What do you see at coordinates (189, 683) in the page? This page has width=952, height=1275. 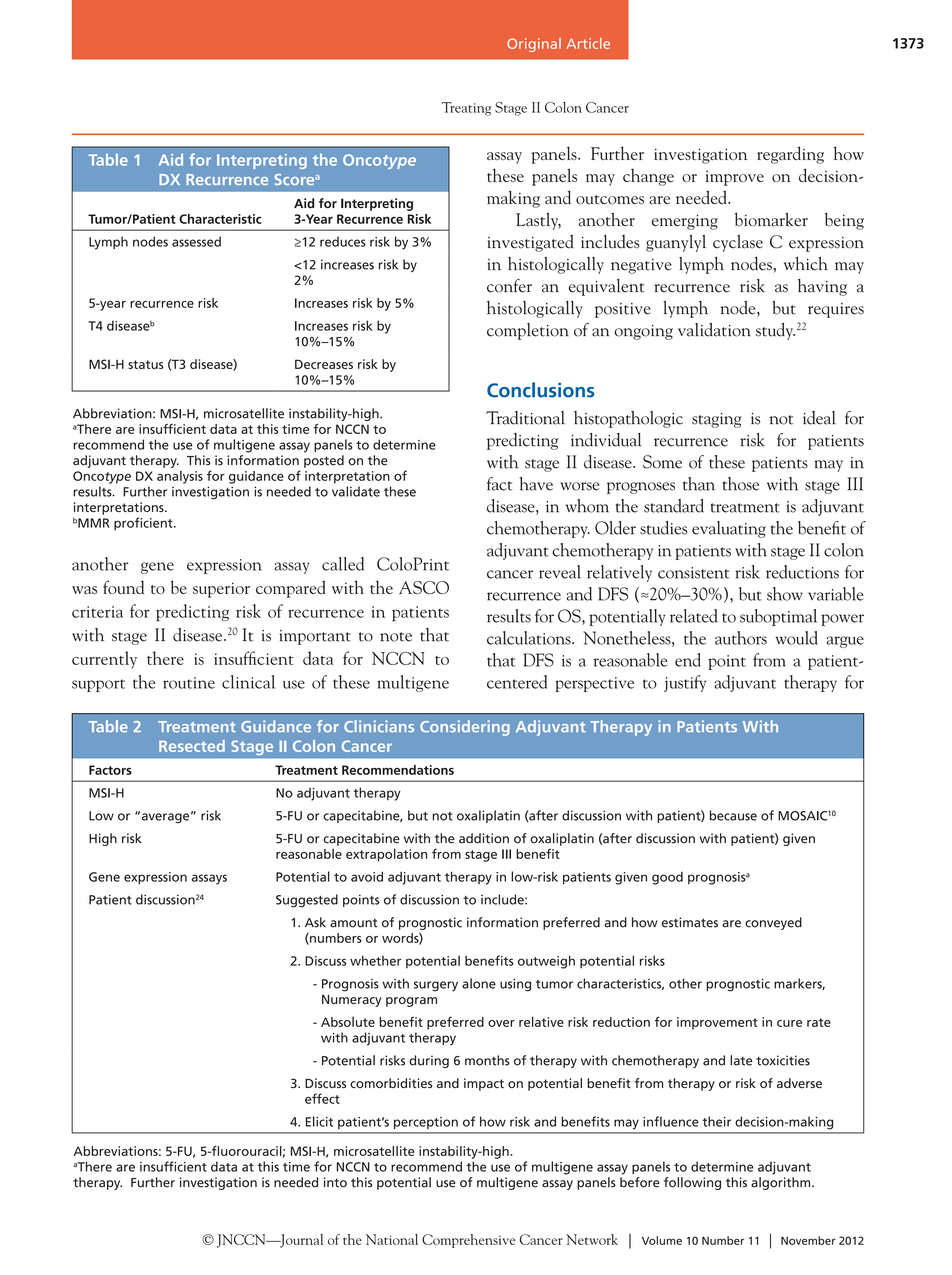 I see `routine` at bounding box center [189, 683].
